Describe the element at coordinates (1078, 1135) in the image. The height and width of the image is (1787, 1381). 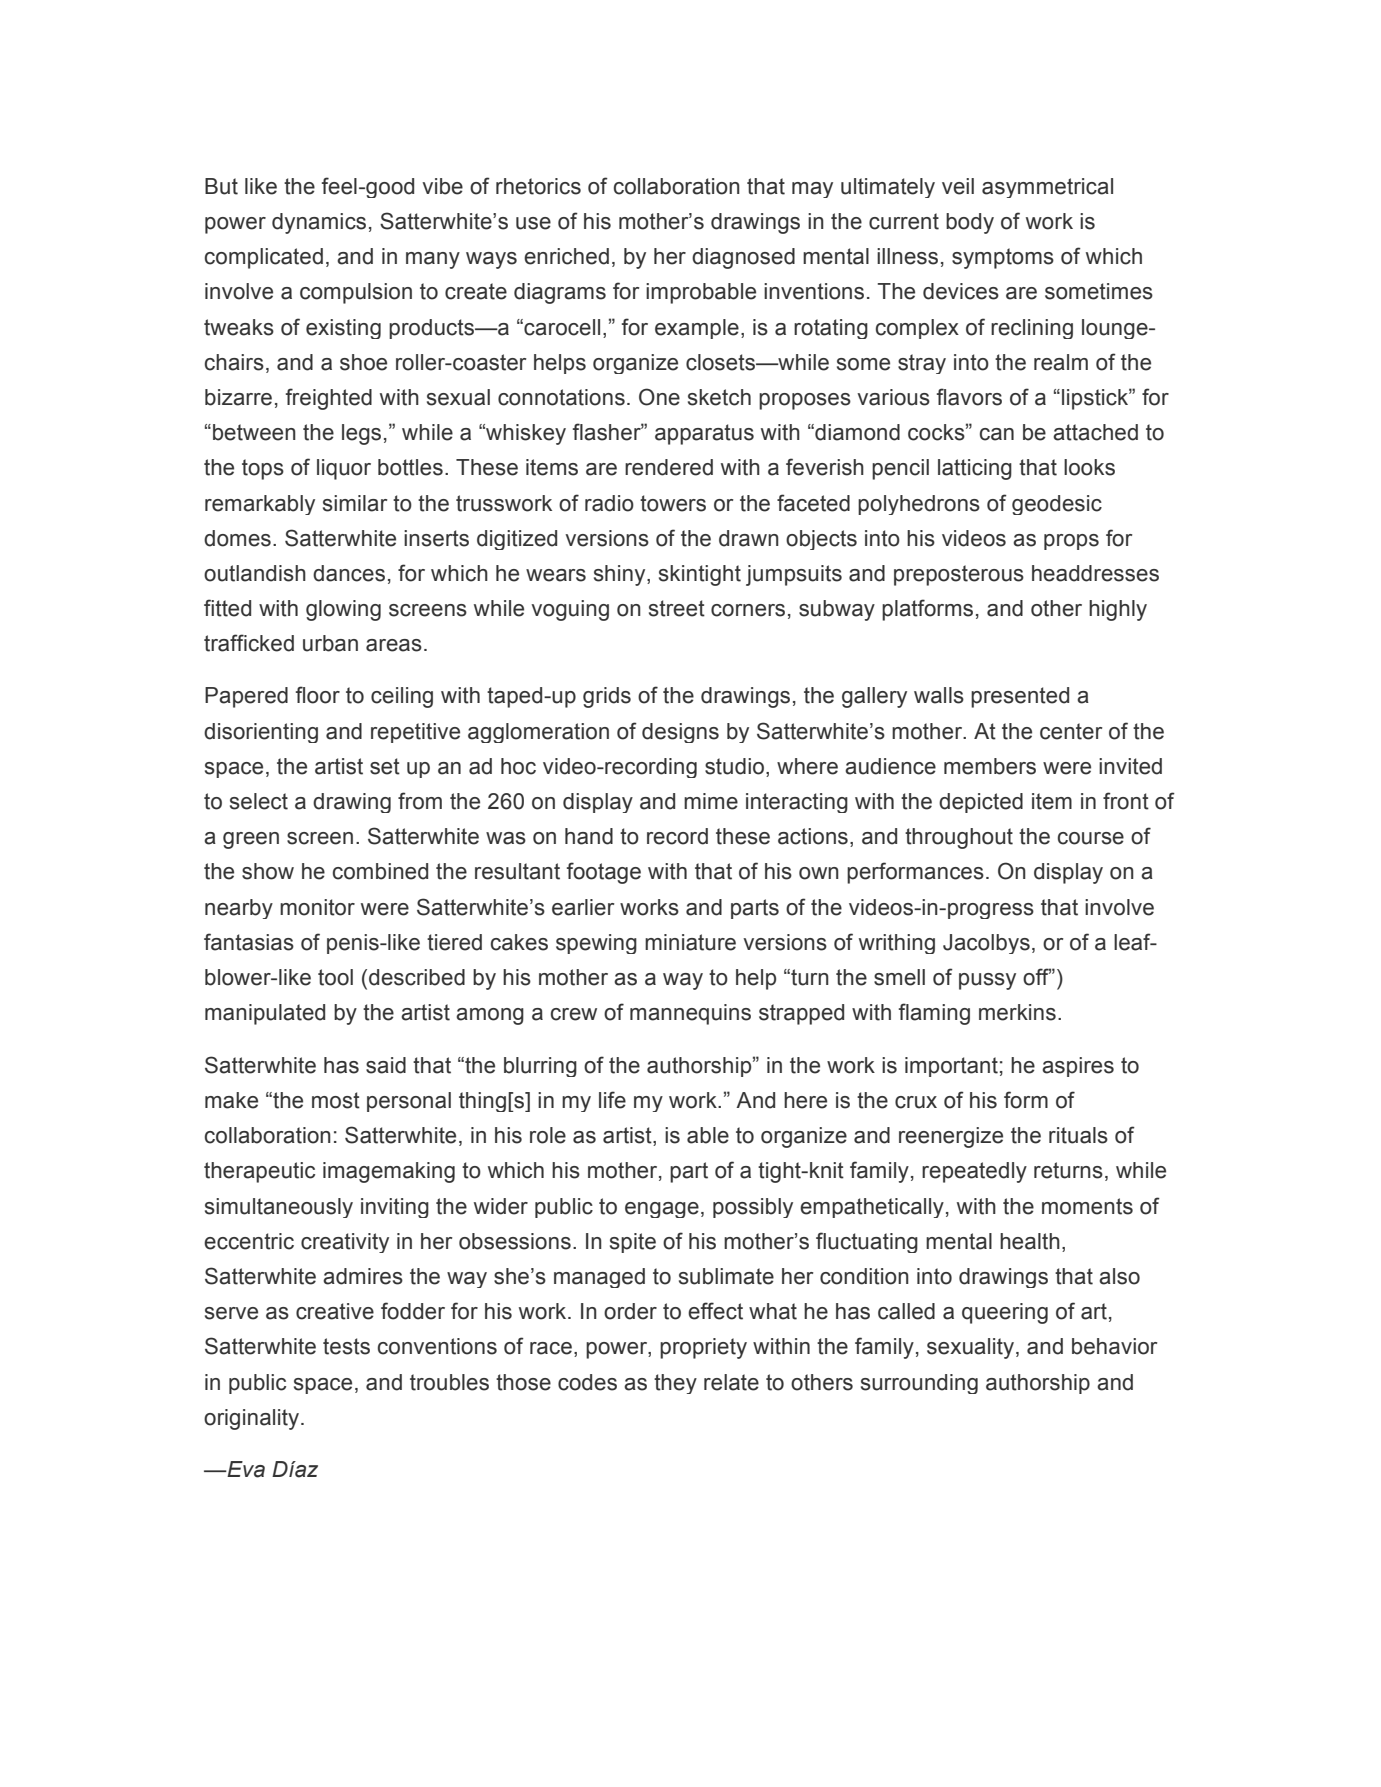
I see `rituals` at that location.
